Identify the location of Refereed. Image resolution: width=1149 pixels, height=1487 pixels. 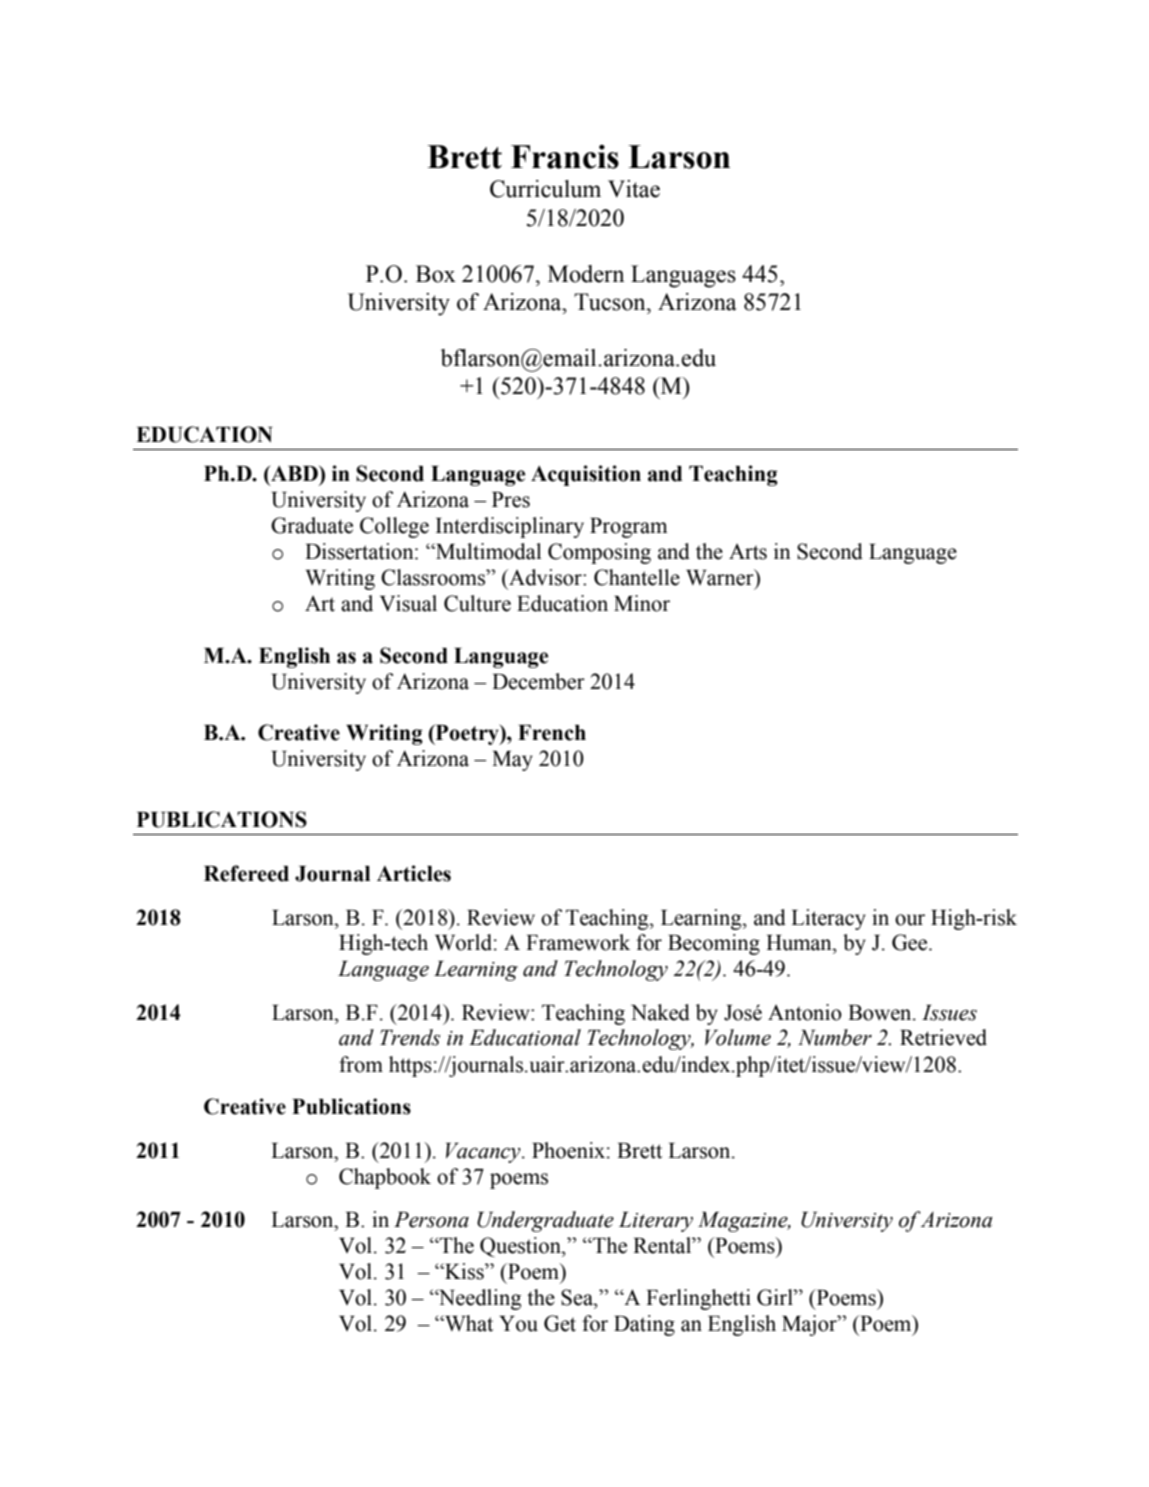
(246, 873).
